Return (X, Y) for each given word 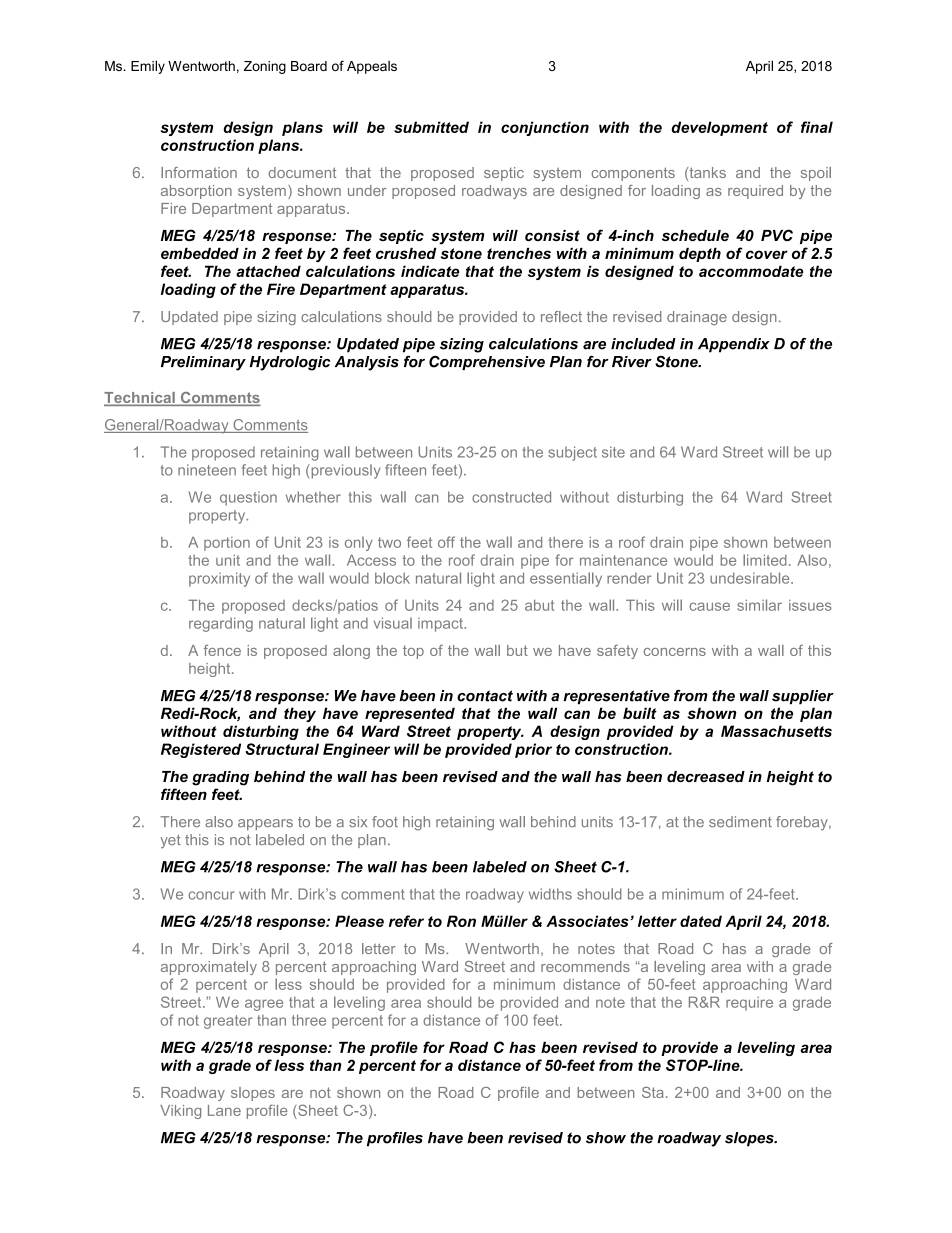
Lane (224, 1110)
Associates (588, 921)
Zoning (265, 67)
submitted (431, 127)
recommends (585, 966)
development (719, 128)
